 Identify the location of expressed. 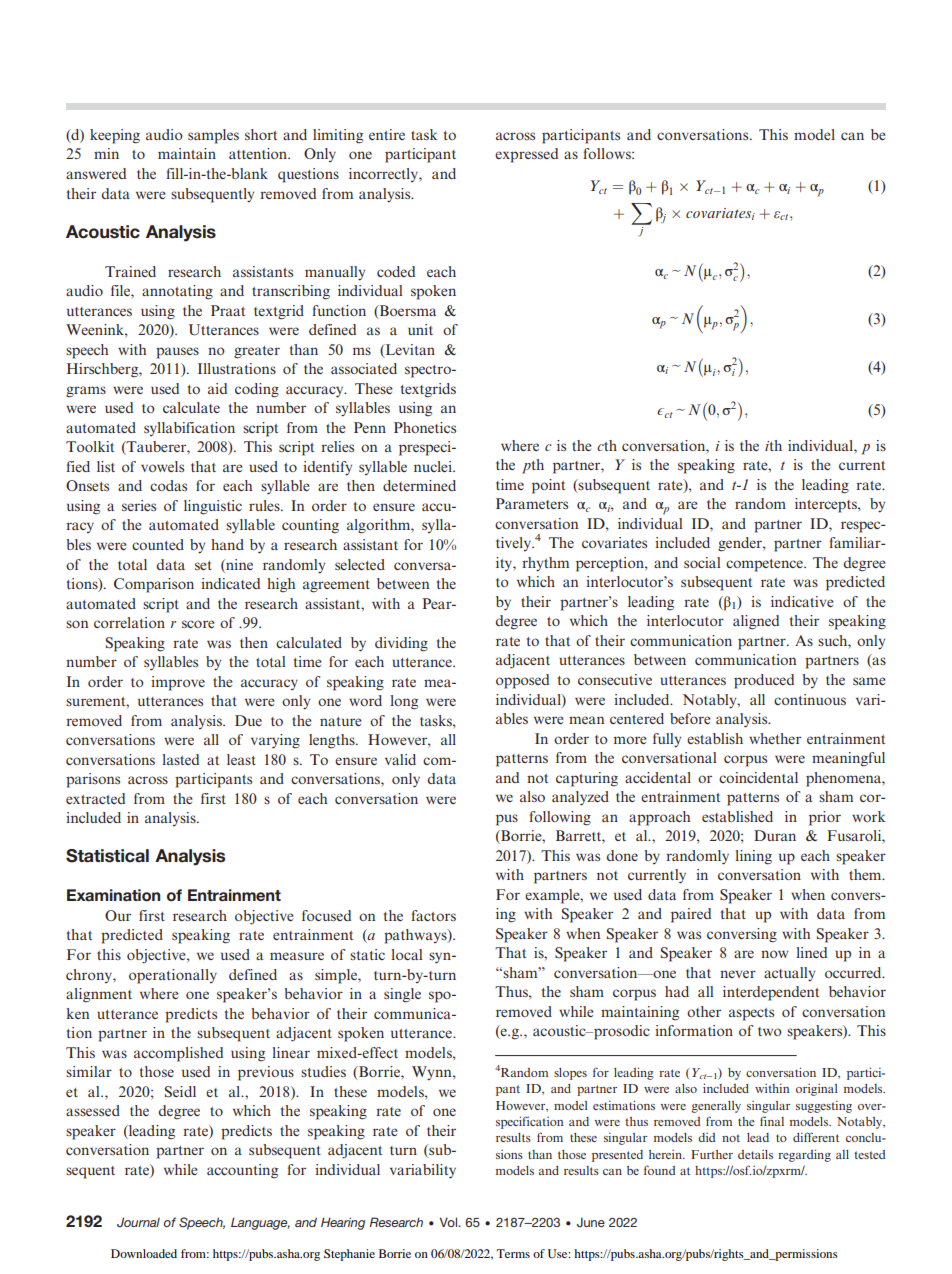
(526, 155).
